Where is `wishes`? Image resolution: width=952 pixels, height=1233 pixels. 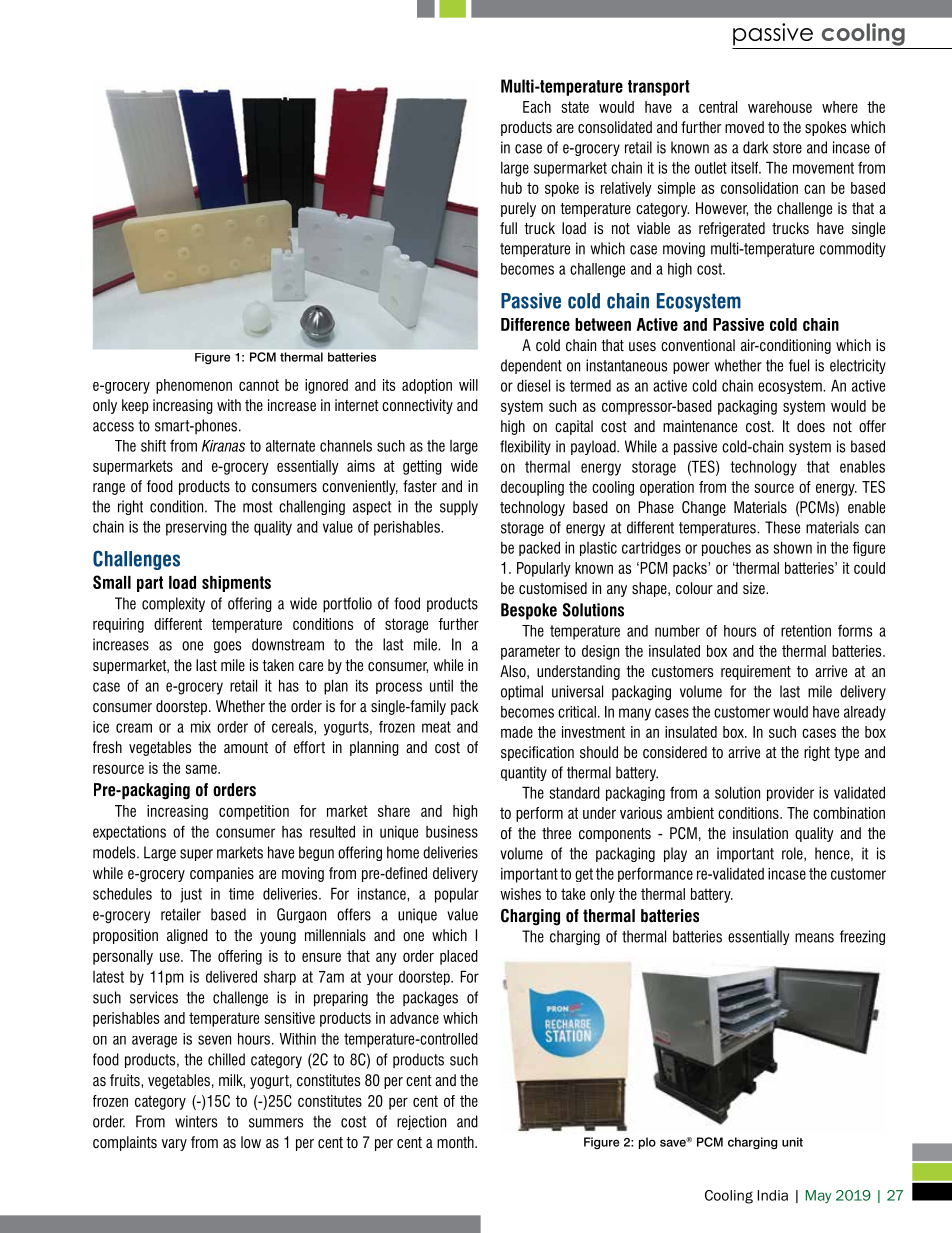
wishes is located at coordinates (520, 894).
